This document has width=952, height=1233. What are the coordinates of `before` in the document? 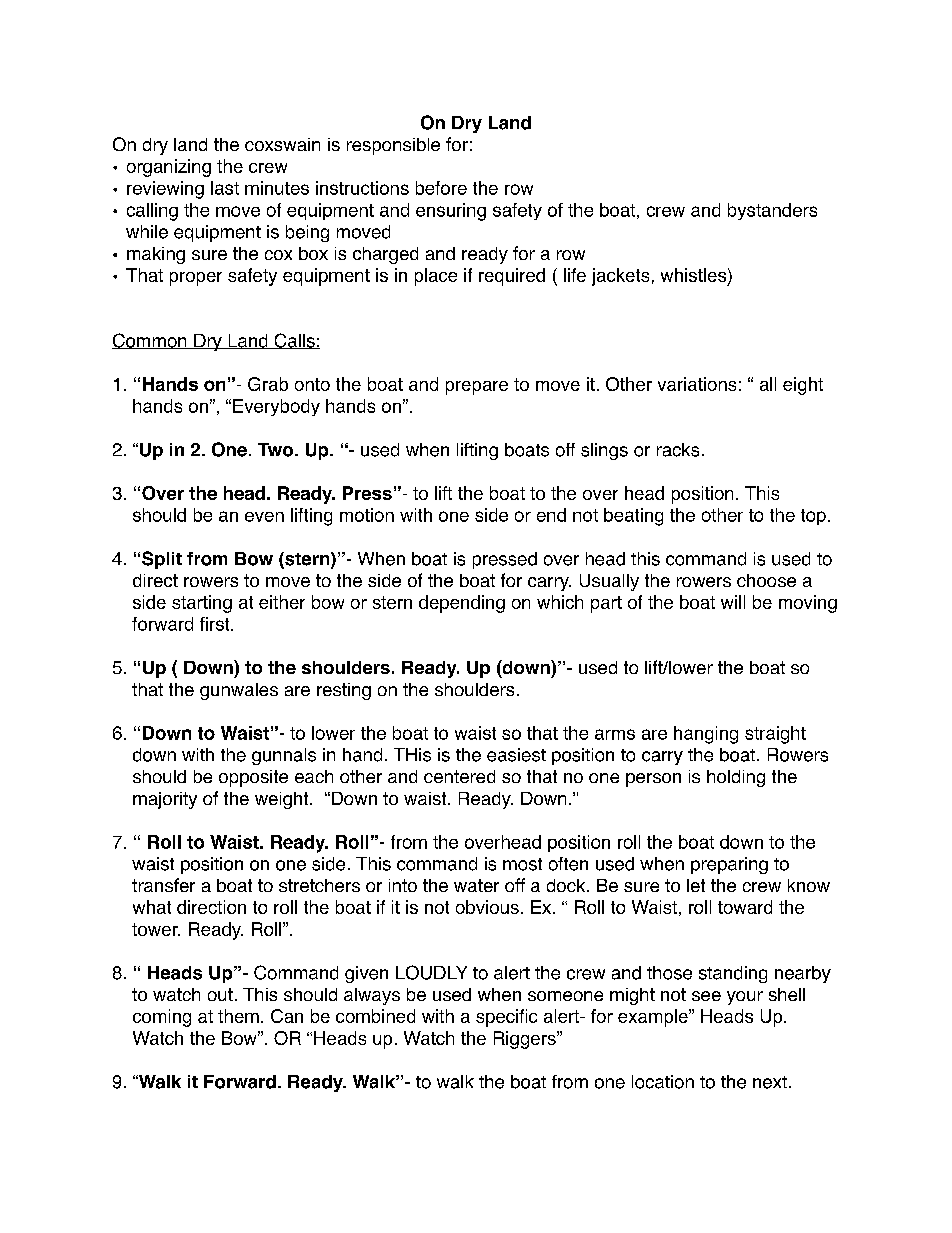 It's located at (441, 188).
